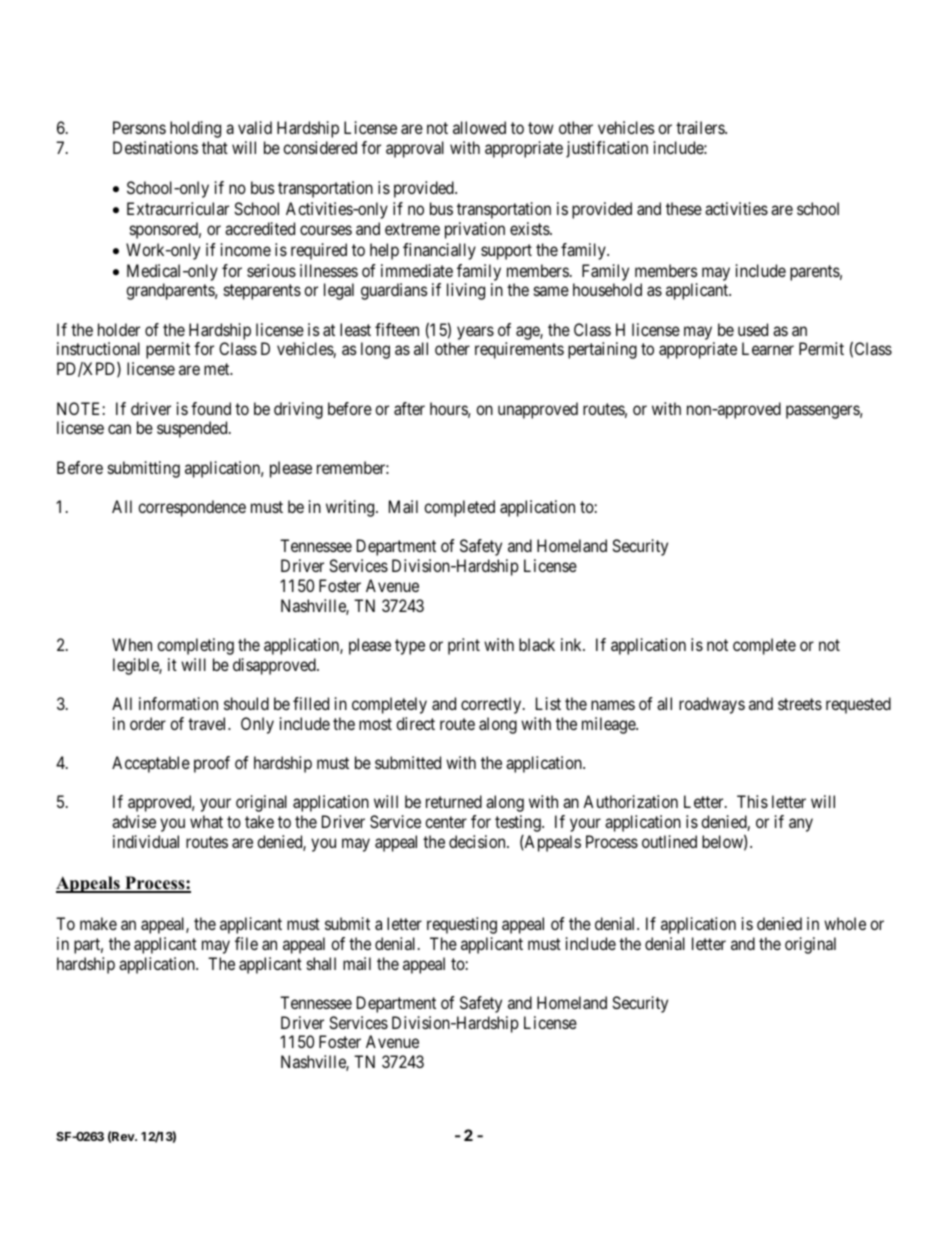 This image has width=952, height=1233. I want to click on whole, so click(845, 923).
